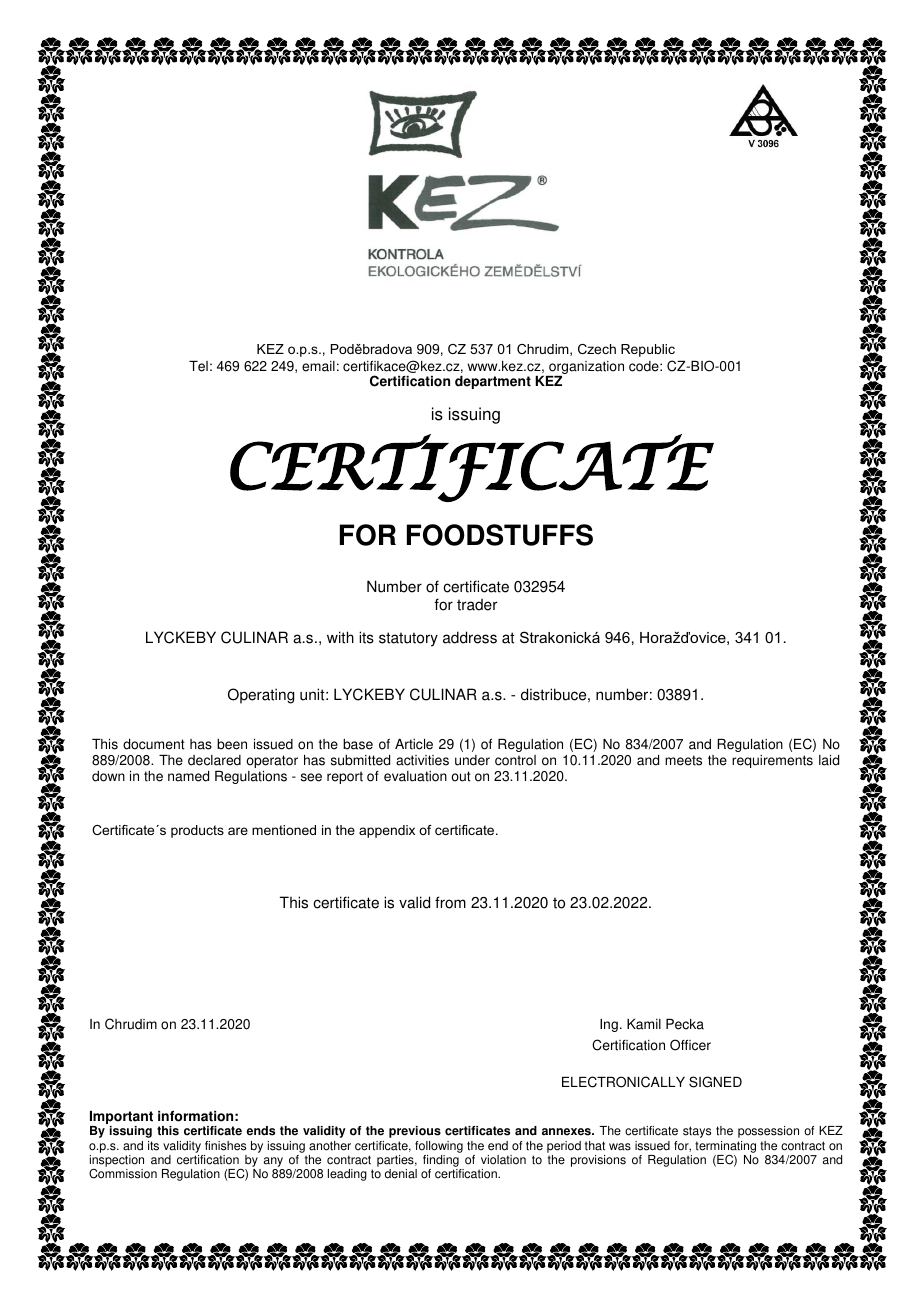  Describe the element at coordinates (493, 382) in the page. I see `department` at that location.
